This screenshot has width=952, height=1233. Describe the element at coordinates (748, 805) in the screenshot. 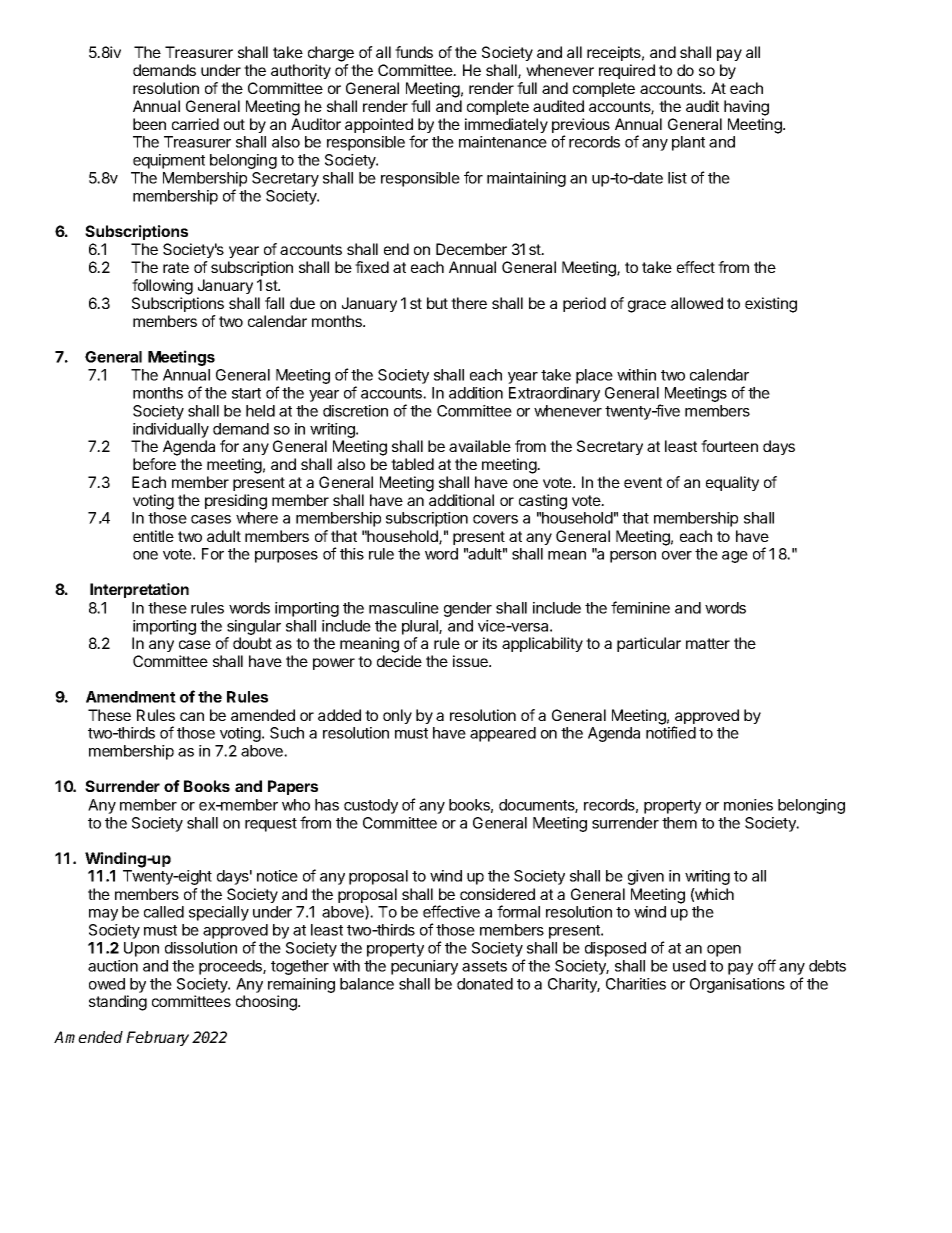

I see `monies` at that location.
